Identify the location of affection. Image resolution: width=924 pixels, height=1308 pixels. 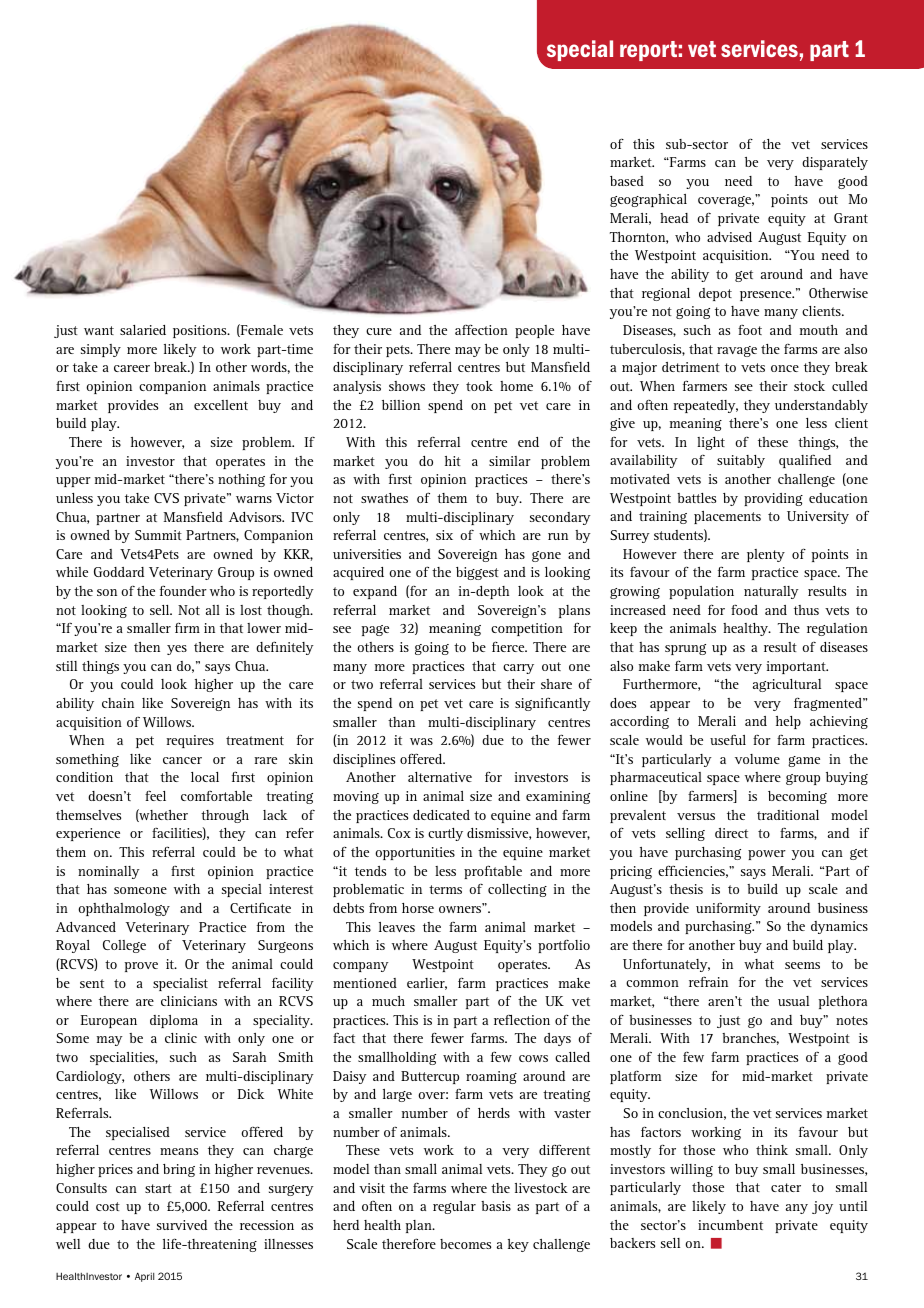
(481, 329).
